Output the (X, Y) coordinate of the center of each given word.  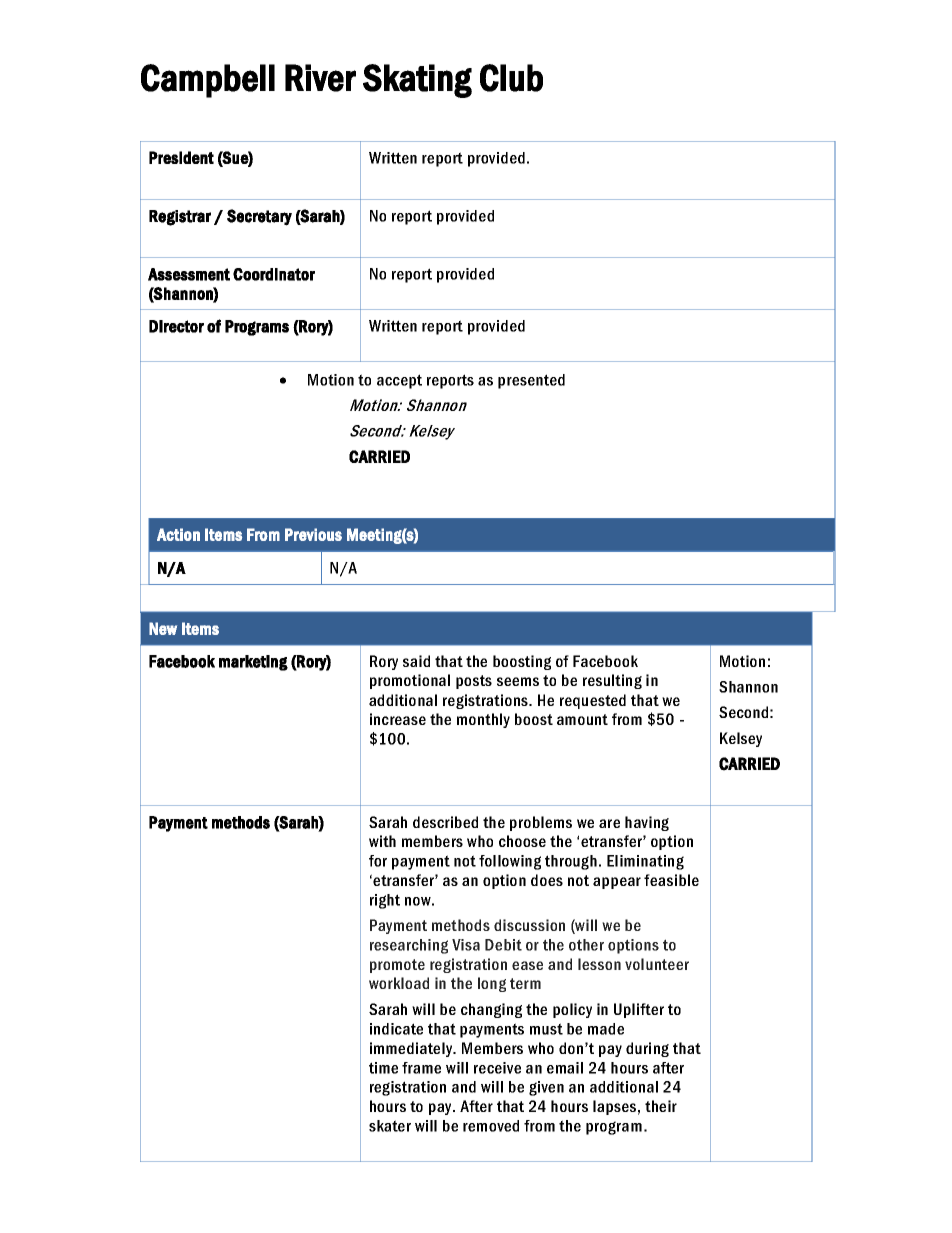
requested (593, 701)
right (385, 901)
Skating (417, 81)
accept (399, 381)
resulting (612, 681)
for (378, 861)
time (383, 1068)
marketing (253, 663)
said (416, 661)
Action (178, 534)
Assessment (189, 274)
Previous (313, 534)
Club (511, 78)
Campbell (208, 81)
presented (531, 381)
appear (617, 883)
